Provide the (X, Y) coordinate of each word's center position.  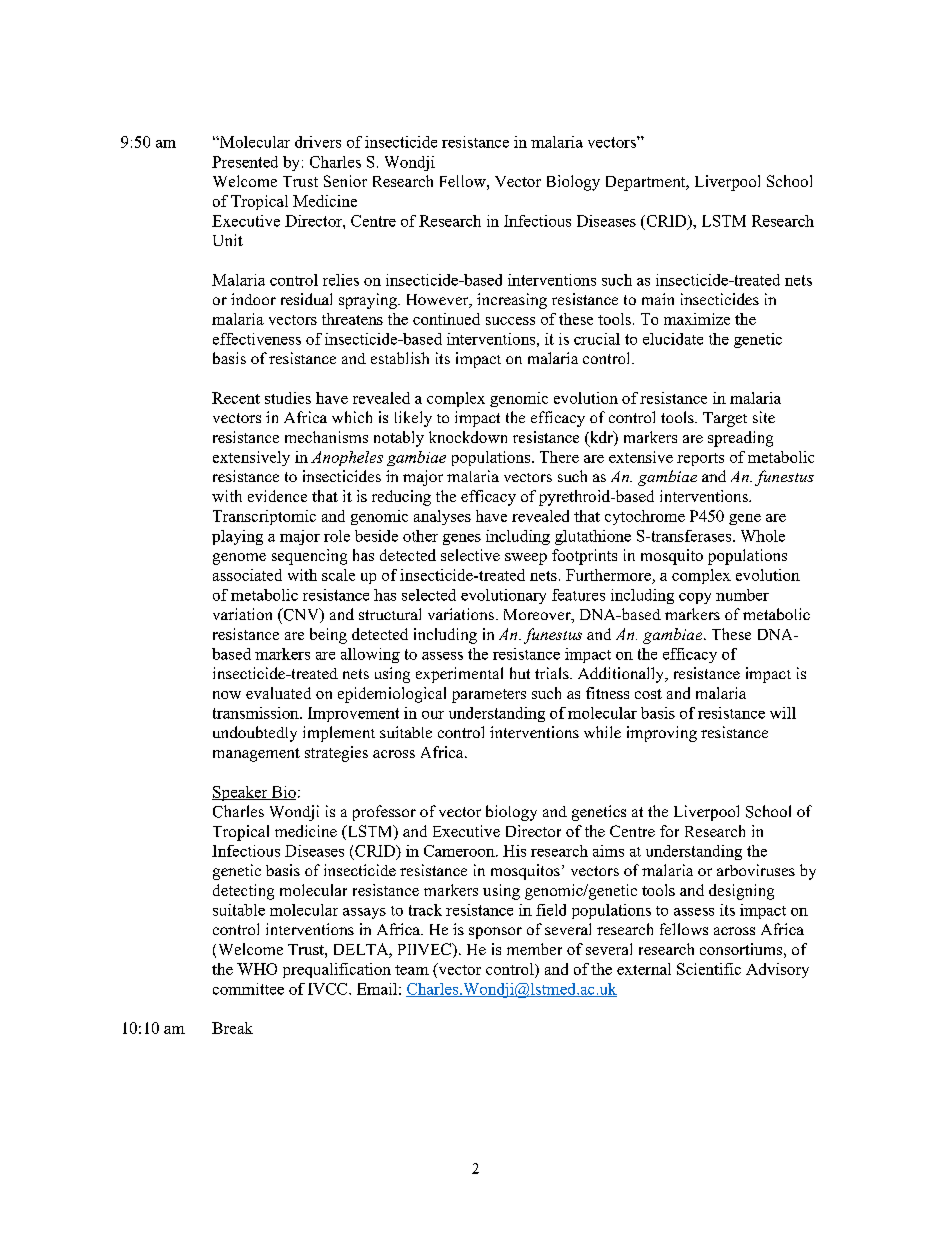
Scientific (709, 969)
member (534, 949)
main (658, 299)
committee (248, 989)
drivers (318, 142)
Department (647, 183)
